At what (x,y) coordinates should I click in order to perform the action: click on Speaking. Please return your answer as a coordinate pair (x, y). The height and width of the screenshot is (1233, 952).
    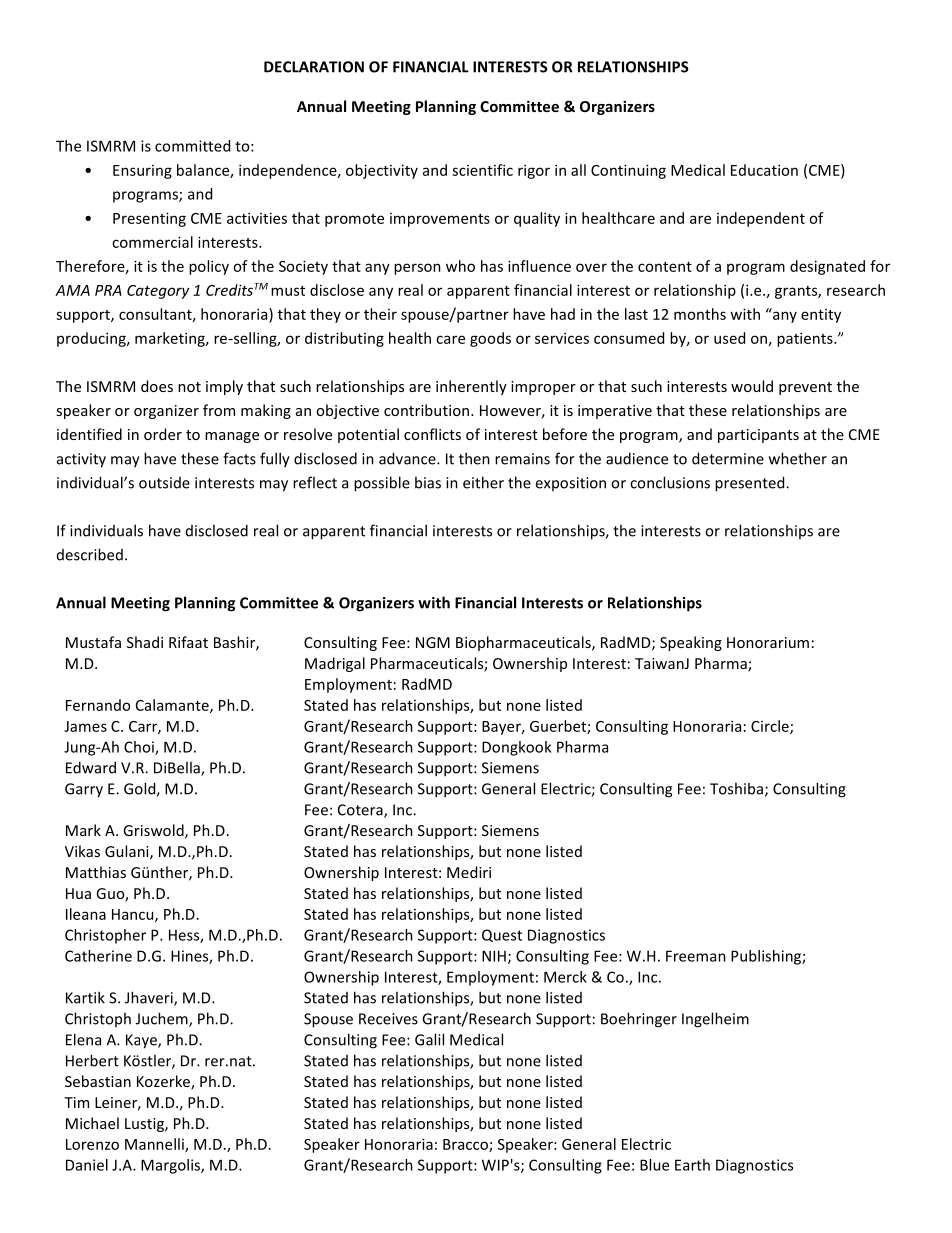
    Looking at the image, I should click on (691, 643).
